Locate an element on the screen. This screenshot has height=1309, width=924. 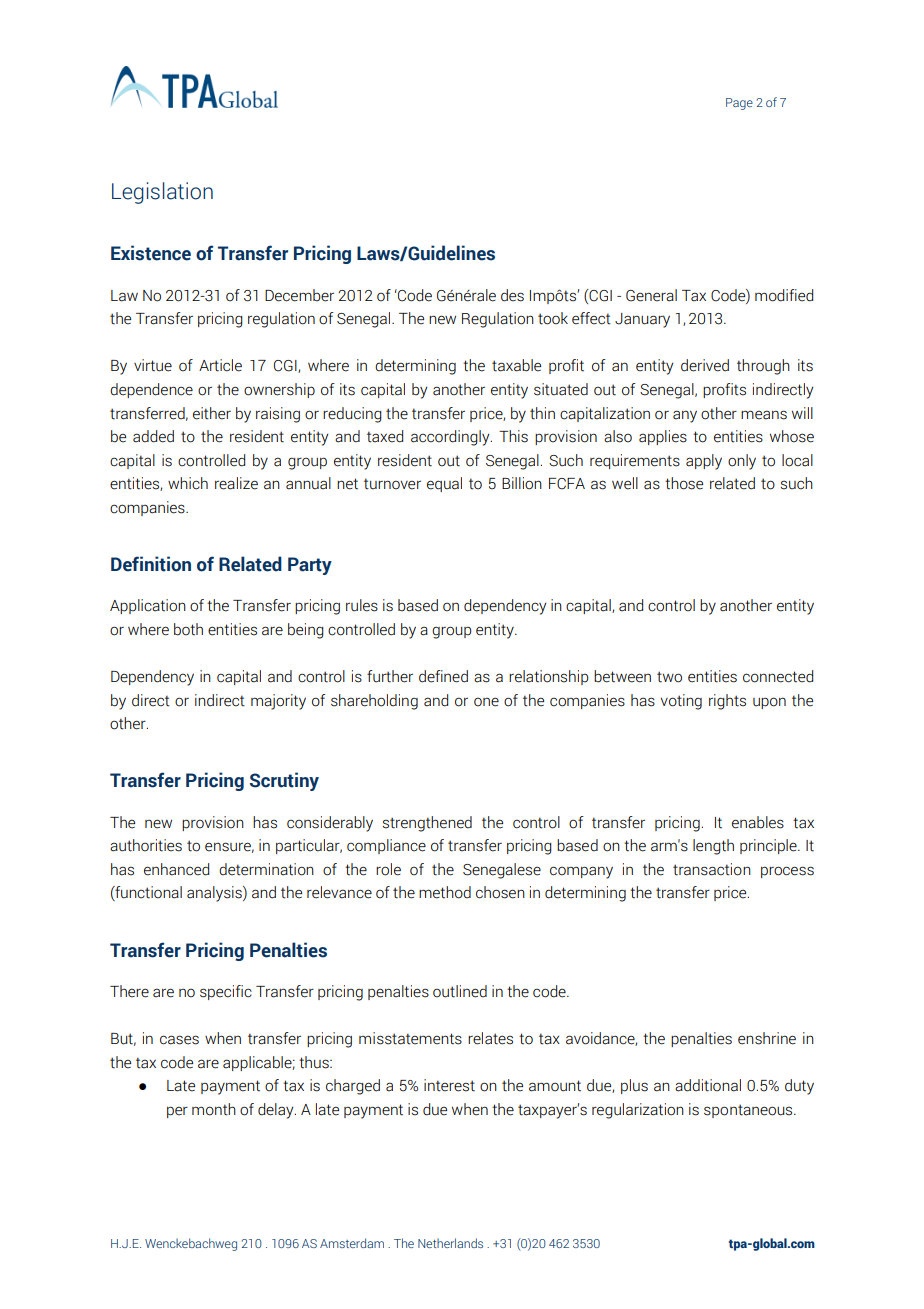
rights is located at coordinates (727, 702).
